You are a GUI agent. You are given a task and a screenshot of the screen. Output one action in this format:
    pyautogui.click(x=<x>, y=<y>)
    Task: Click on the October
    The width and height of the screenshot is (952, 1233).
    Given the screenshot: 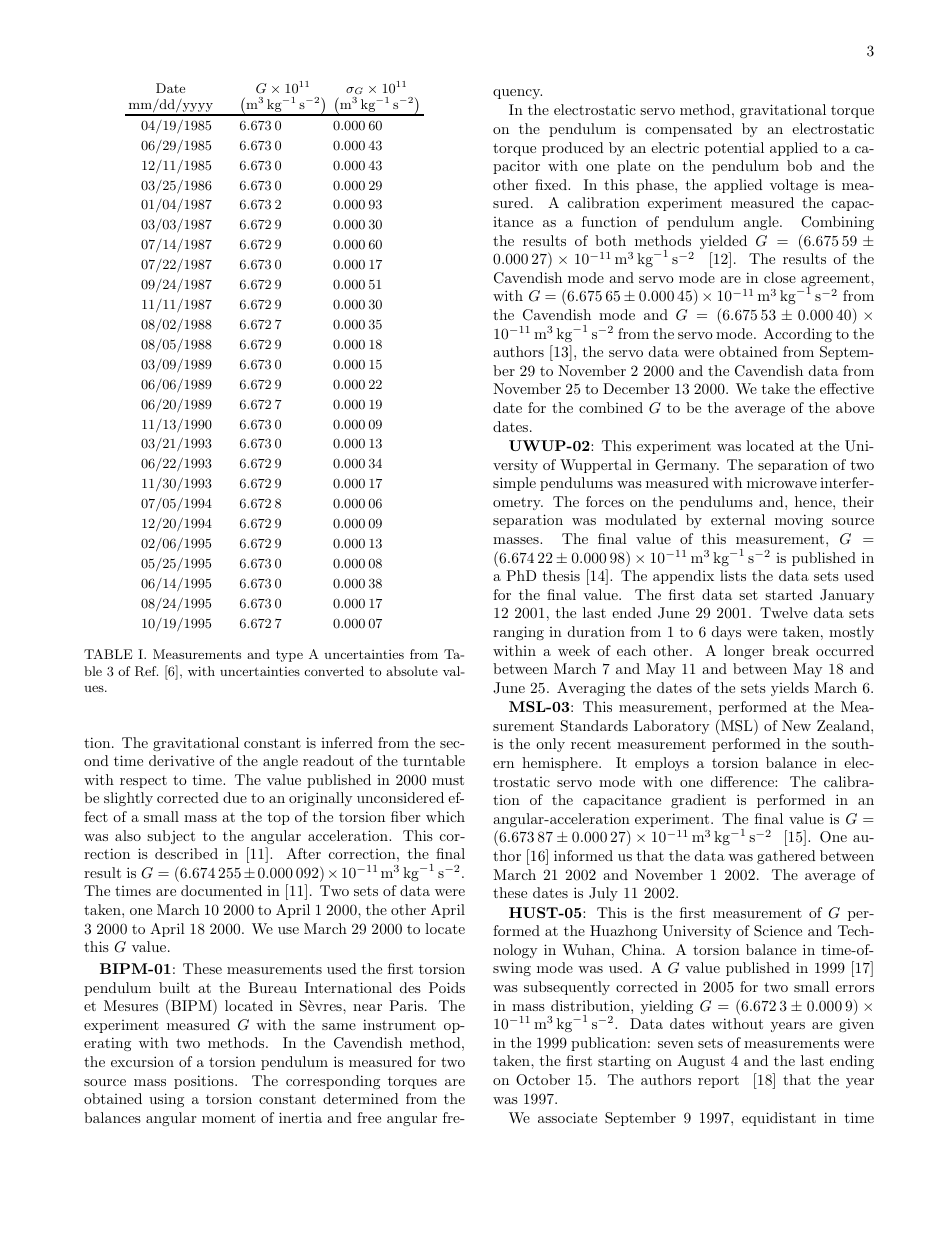 What is the action you would take?
    pyautogui.click(x=543, y=1080)
